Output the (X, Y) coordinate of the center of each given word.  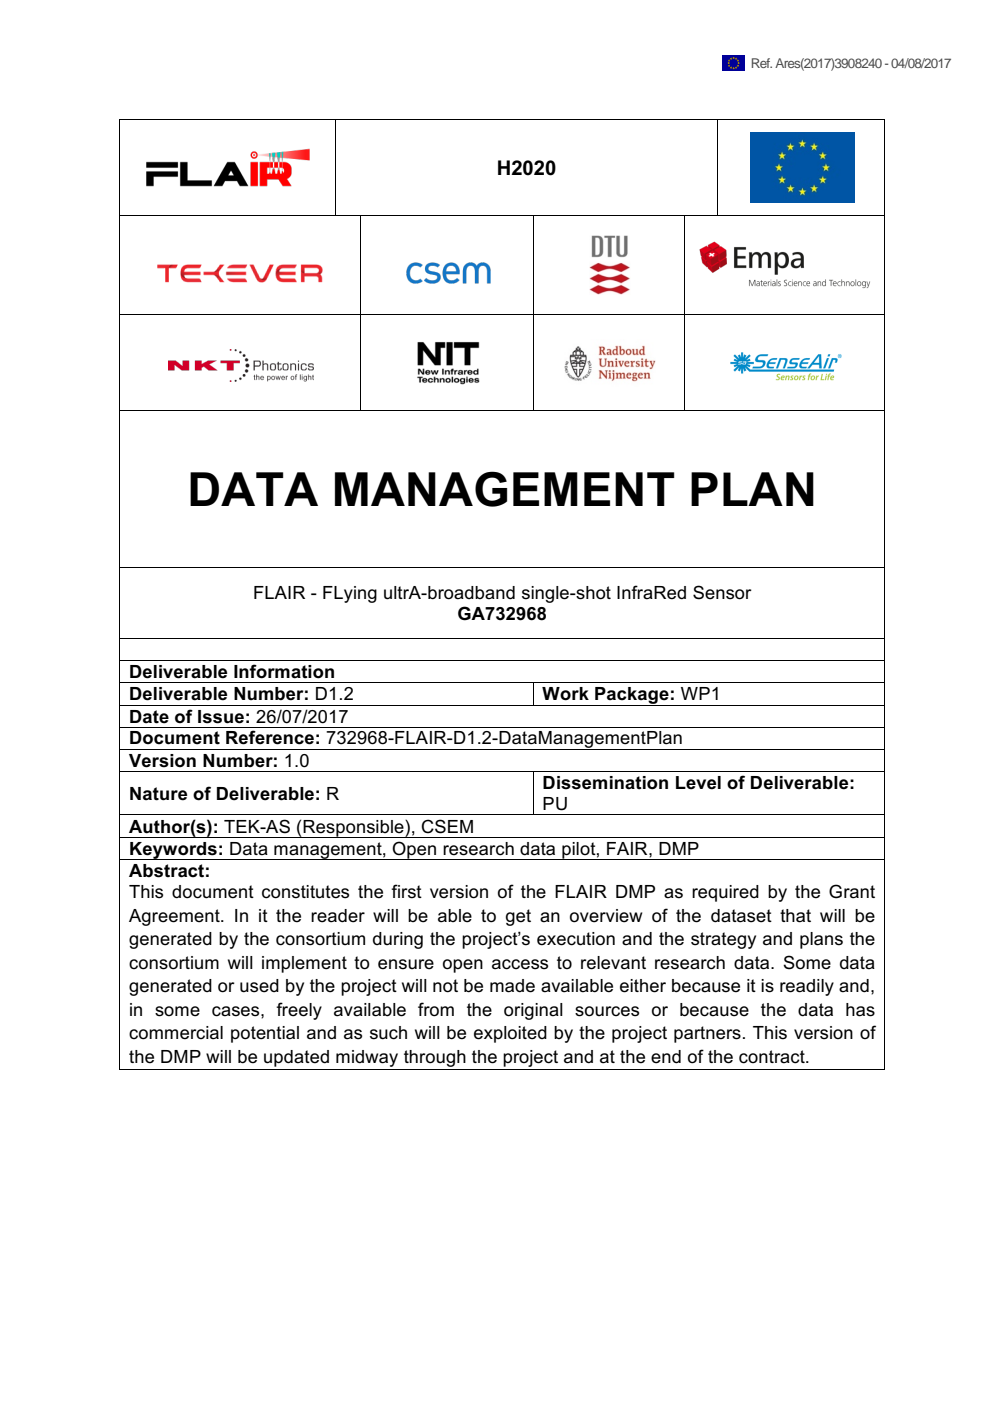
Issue (221, 717)
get (518, 917)
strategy (723, 940)
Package (632, 696)
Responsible (353, 829)
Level (698, 783)
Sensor (722, 592)
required (725, 893)
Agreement (175, 917)
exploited (510, 1034)
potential (265, 1034)
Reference (270, 737)
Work (565, 694)
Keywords (173, 851)
